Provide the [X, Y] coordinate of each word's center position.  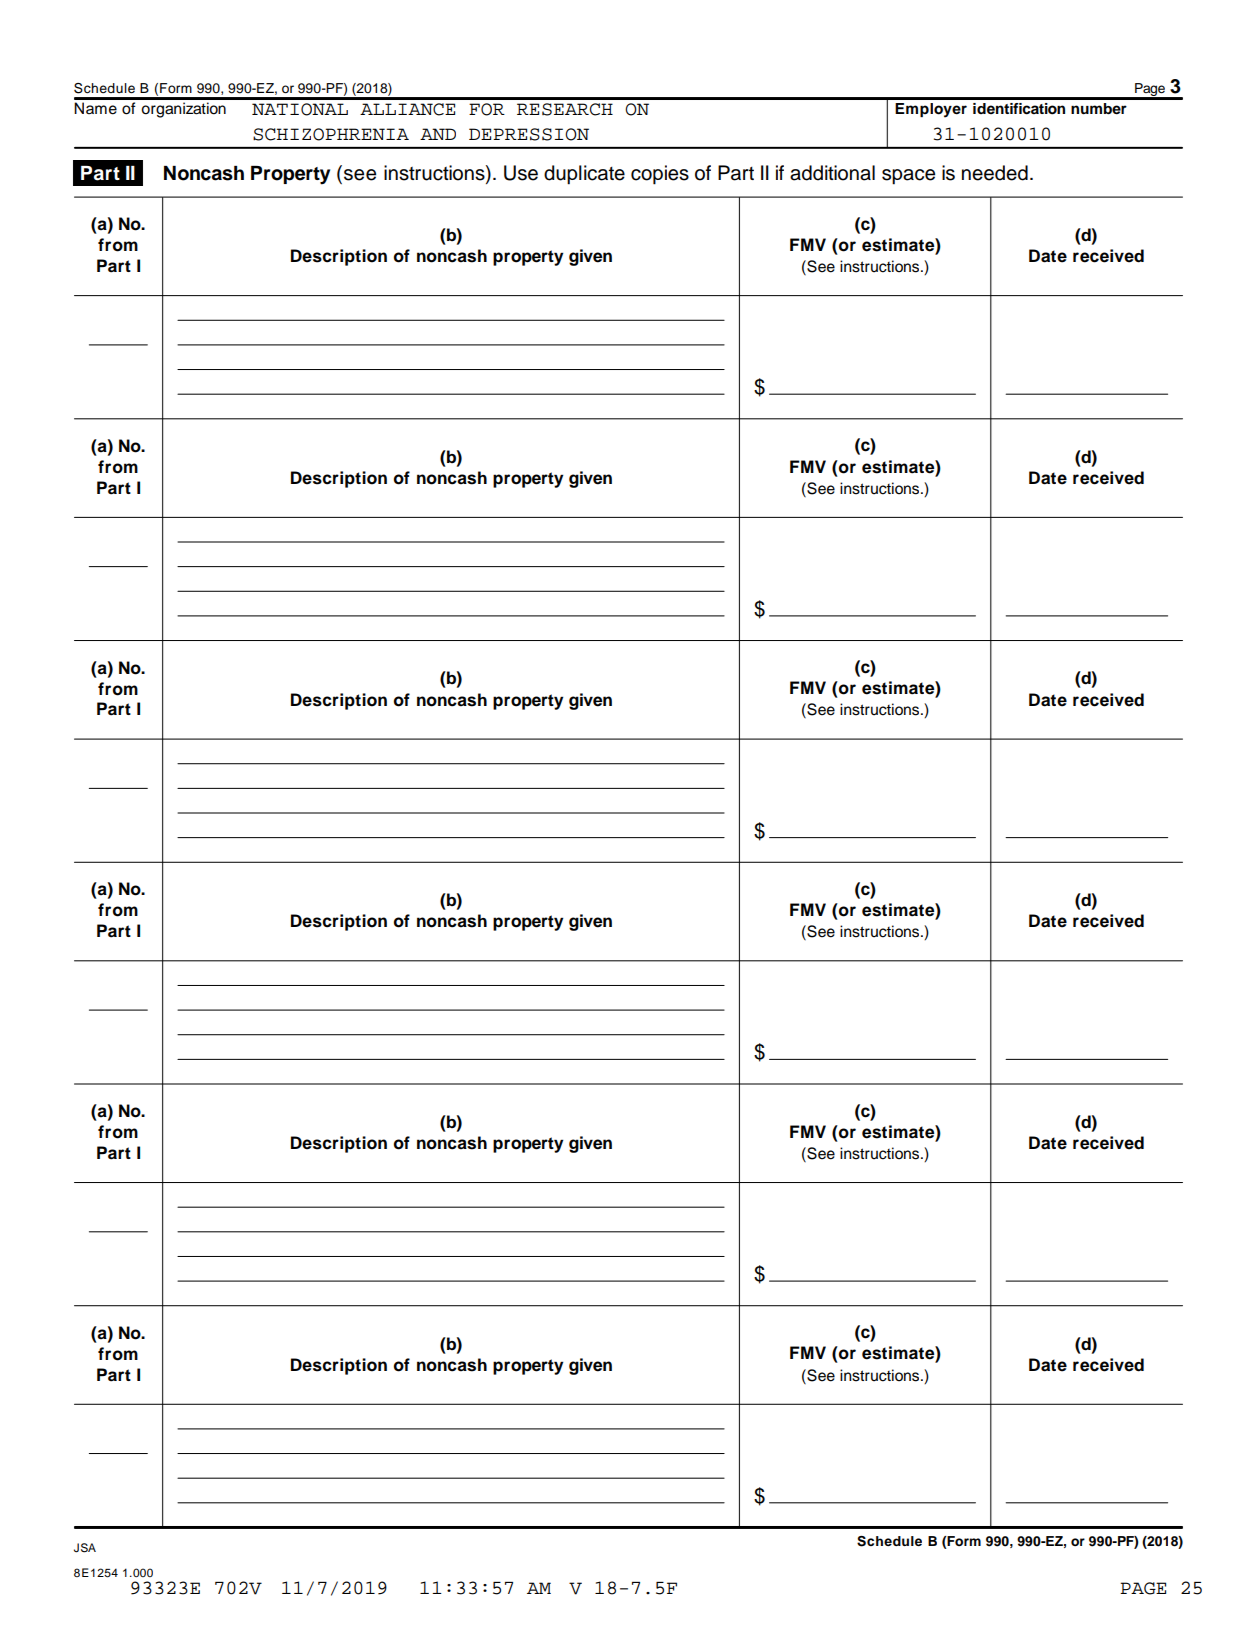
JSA [85, 1548]
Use [521, 173]
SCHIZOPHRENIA [331, 134]
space [908, 177]
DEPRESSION [529, 134]
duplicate [584, 175]
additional [832, 173]
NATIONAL [300, 109]
